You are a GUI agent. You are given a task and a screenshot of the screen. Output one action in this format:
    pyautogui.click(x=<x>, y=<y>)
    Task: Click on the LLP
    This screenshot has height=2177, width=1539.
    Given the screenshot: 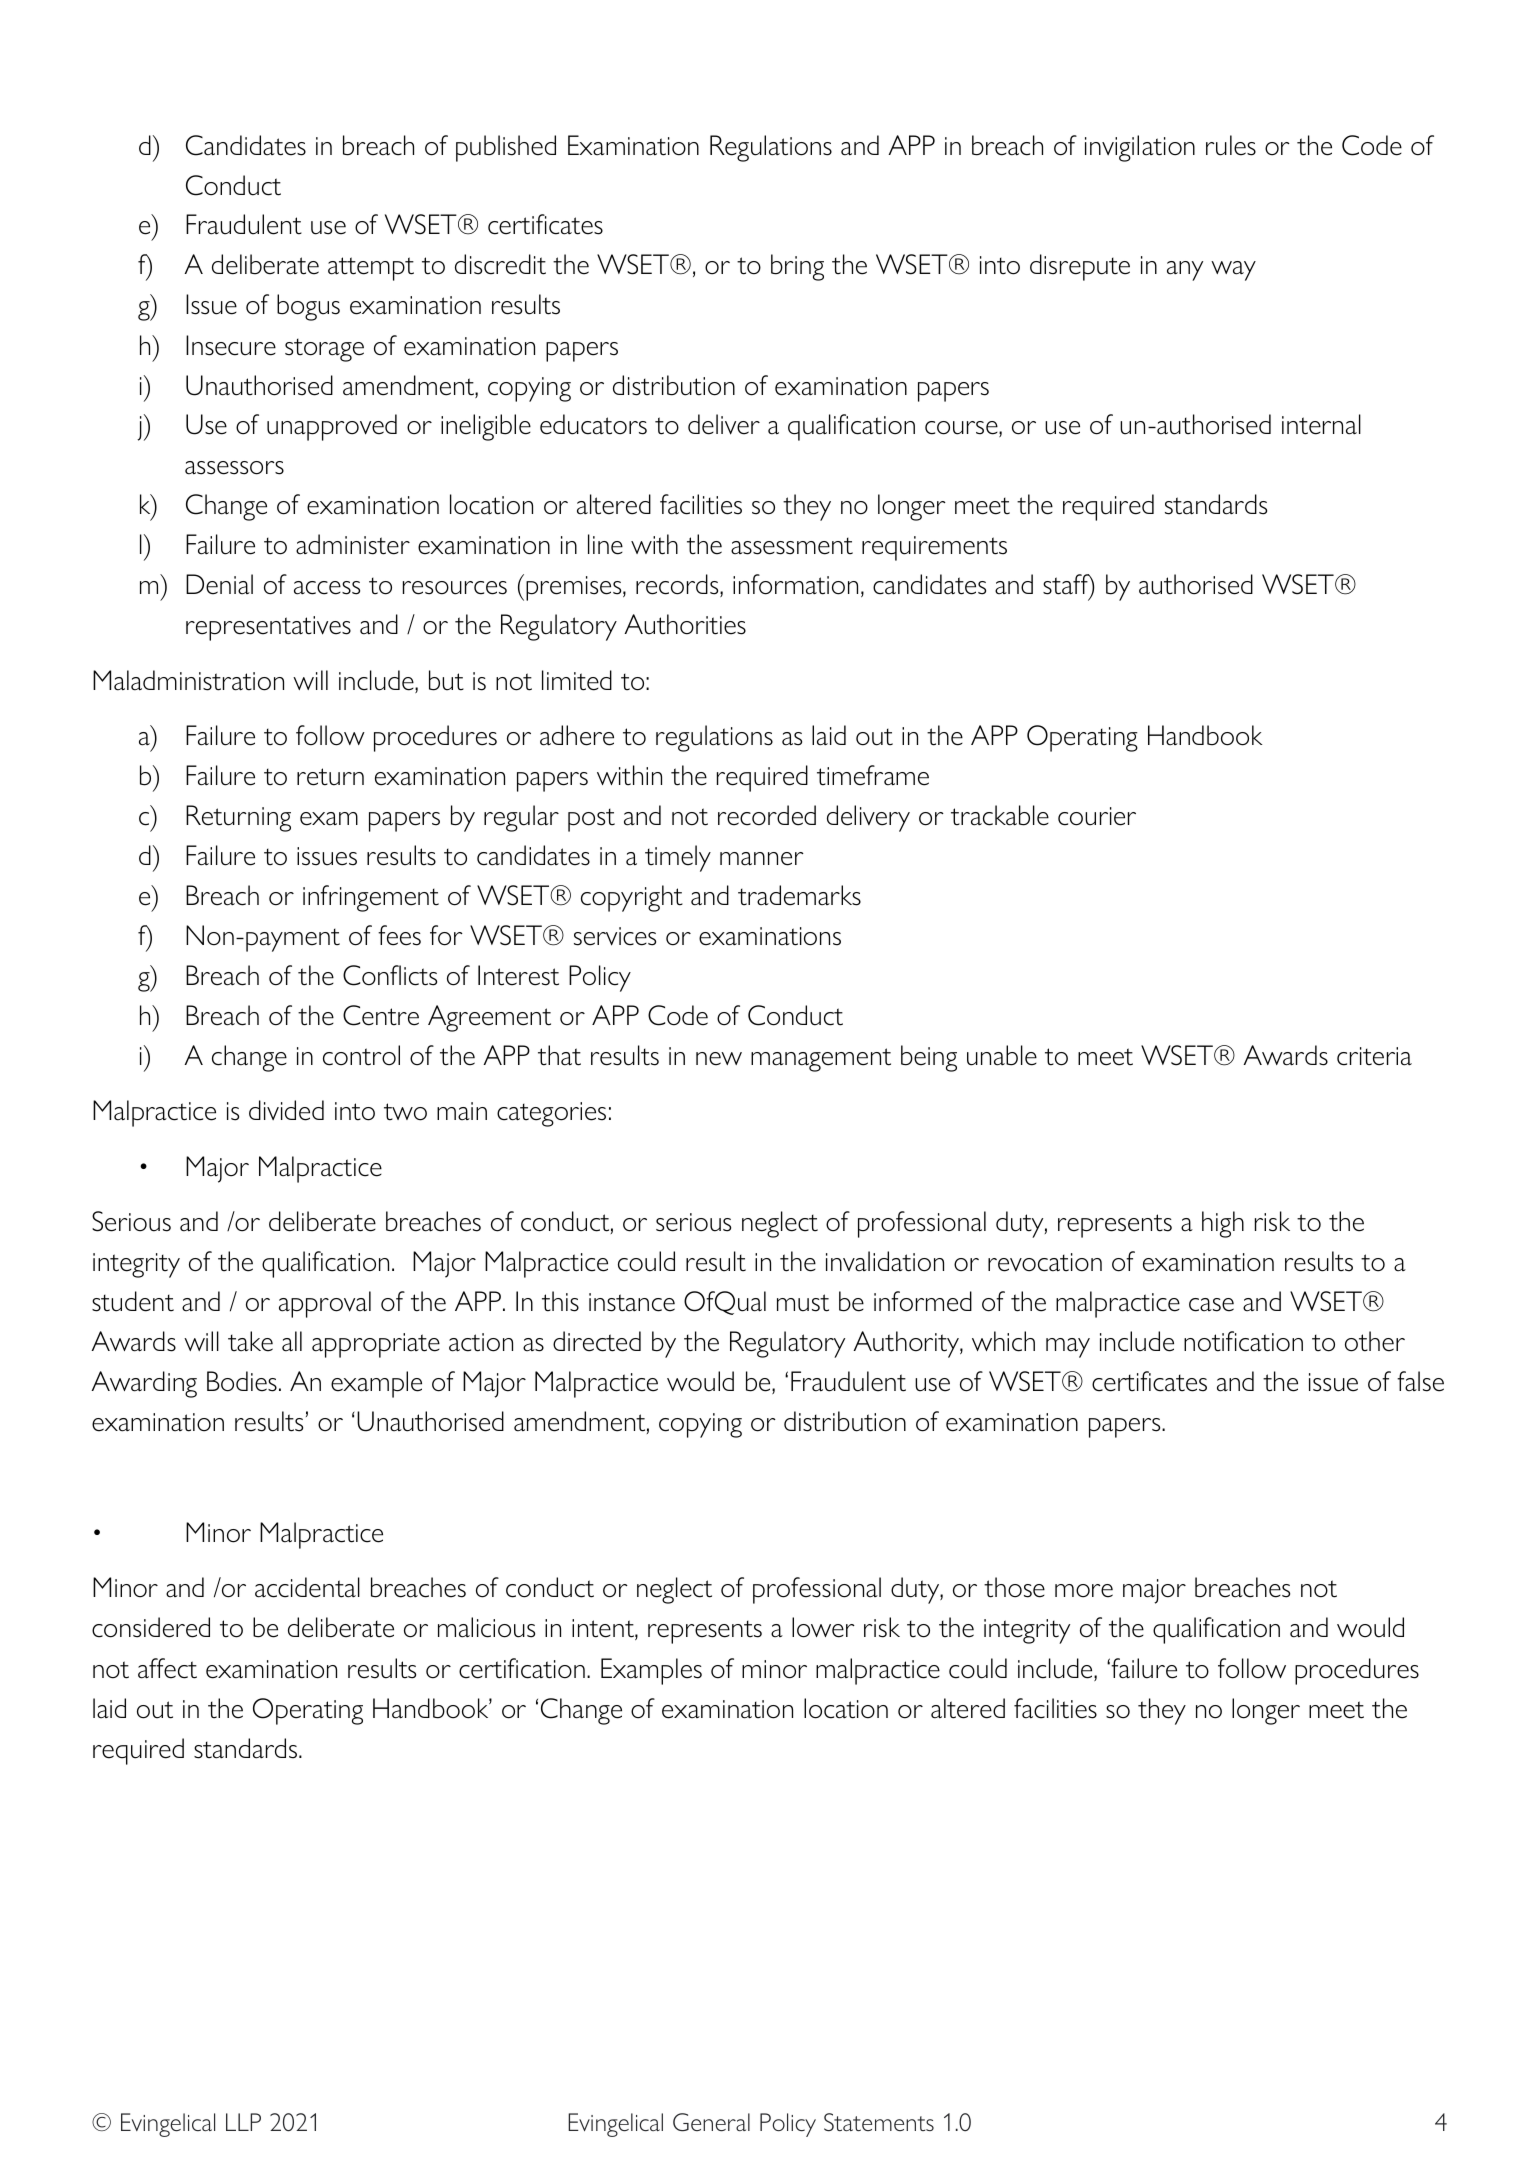 What is the action you would take?
    pyautogui.click(x=243, y=2122)
